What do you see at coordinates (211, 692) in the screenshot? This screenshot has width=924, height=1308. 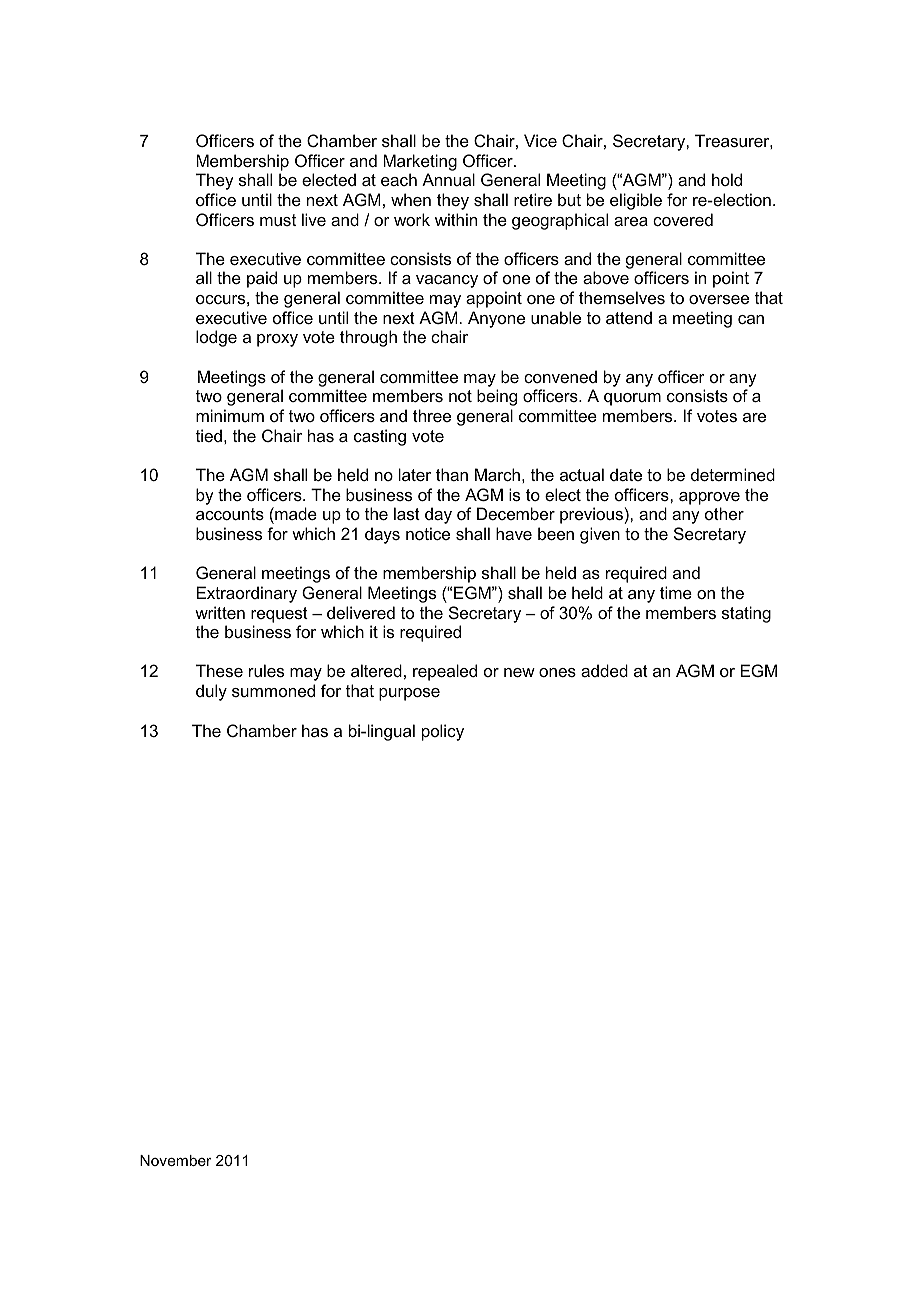 I see `duly` at bounding box center [211, 692].
